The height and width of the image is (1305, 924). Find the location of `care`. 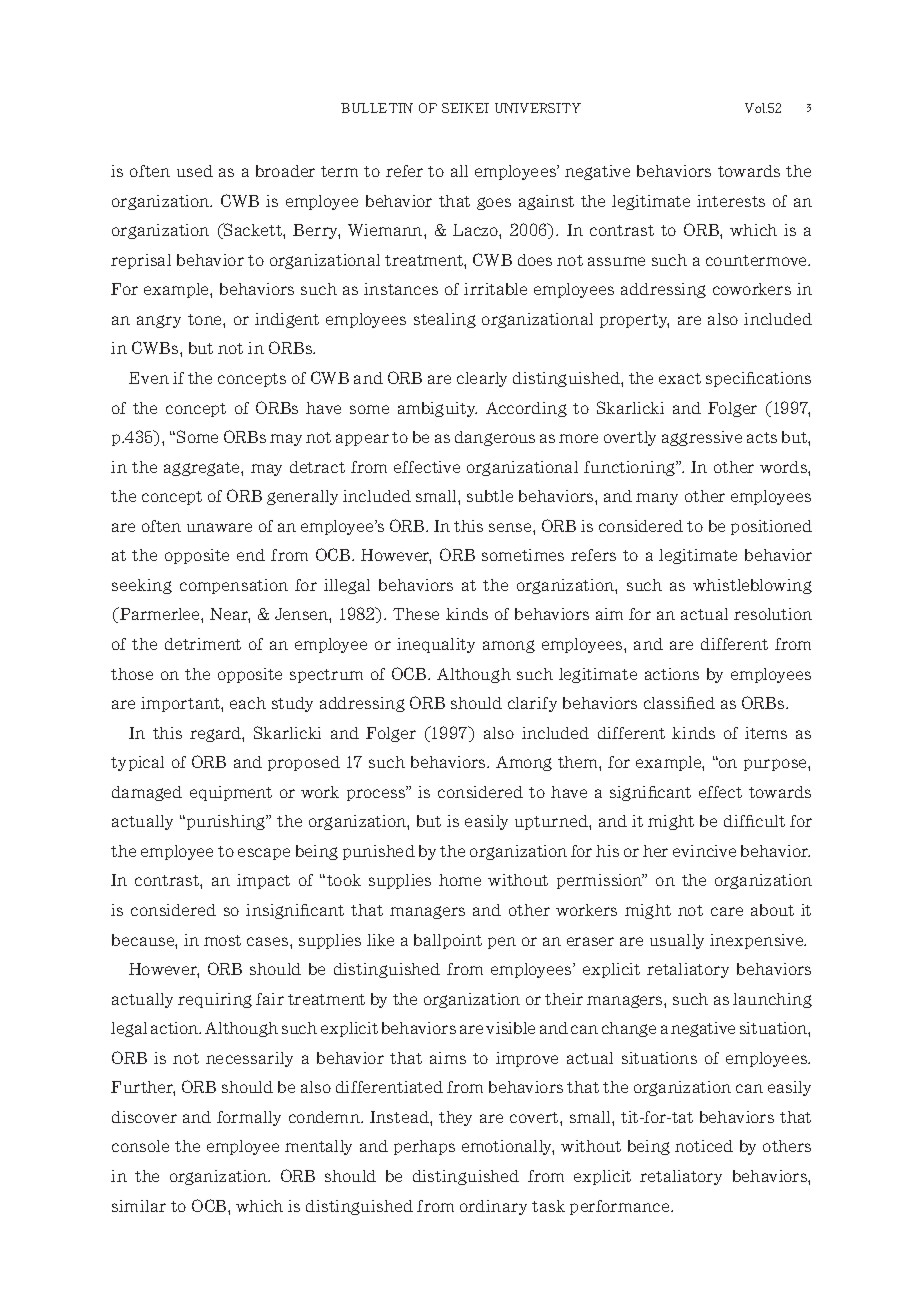

care is located at coordinates (727, 911).
